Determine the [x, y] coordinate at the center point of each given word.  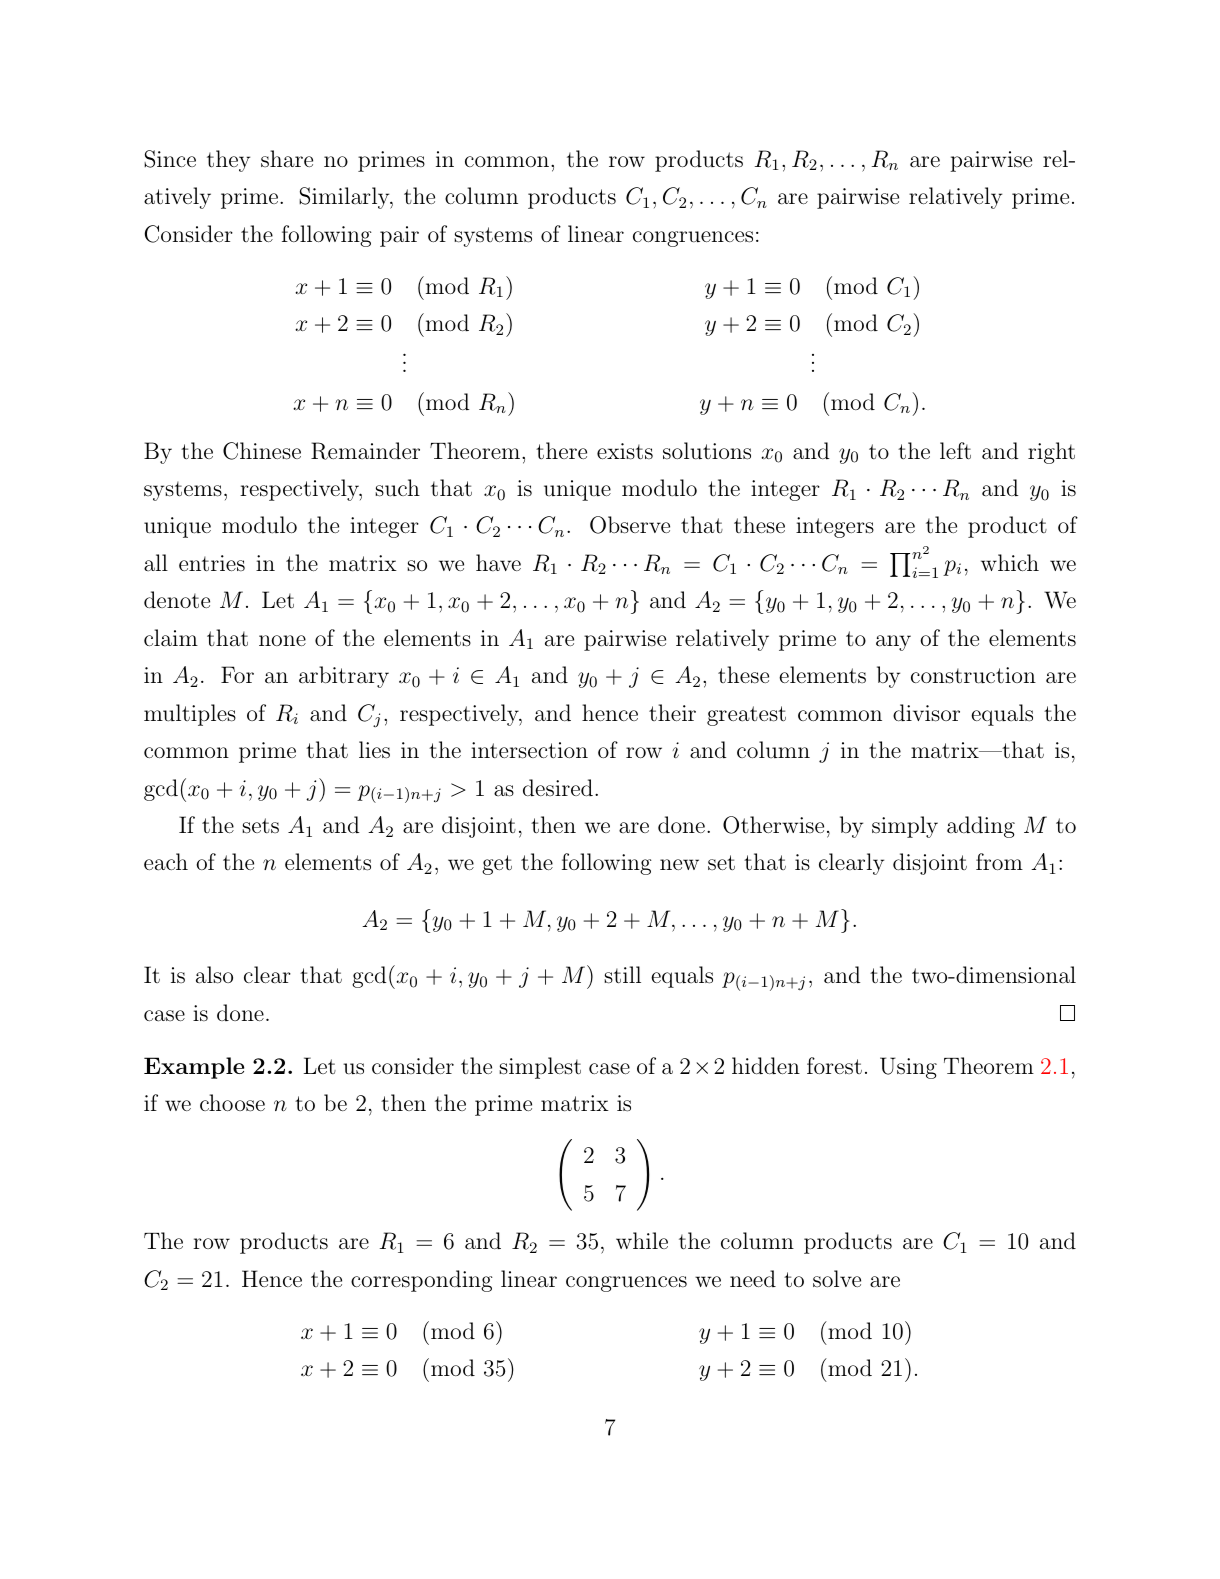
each [166, 862]
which [1010, 562]
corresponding [422, 1281]
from [999, 861]
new [679, 864]
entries [212, 563]
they [228, 161]
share [287, 159]
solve [837, 1278]
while [642, 1240]
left [955, 451]
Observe [630, 525]
